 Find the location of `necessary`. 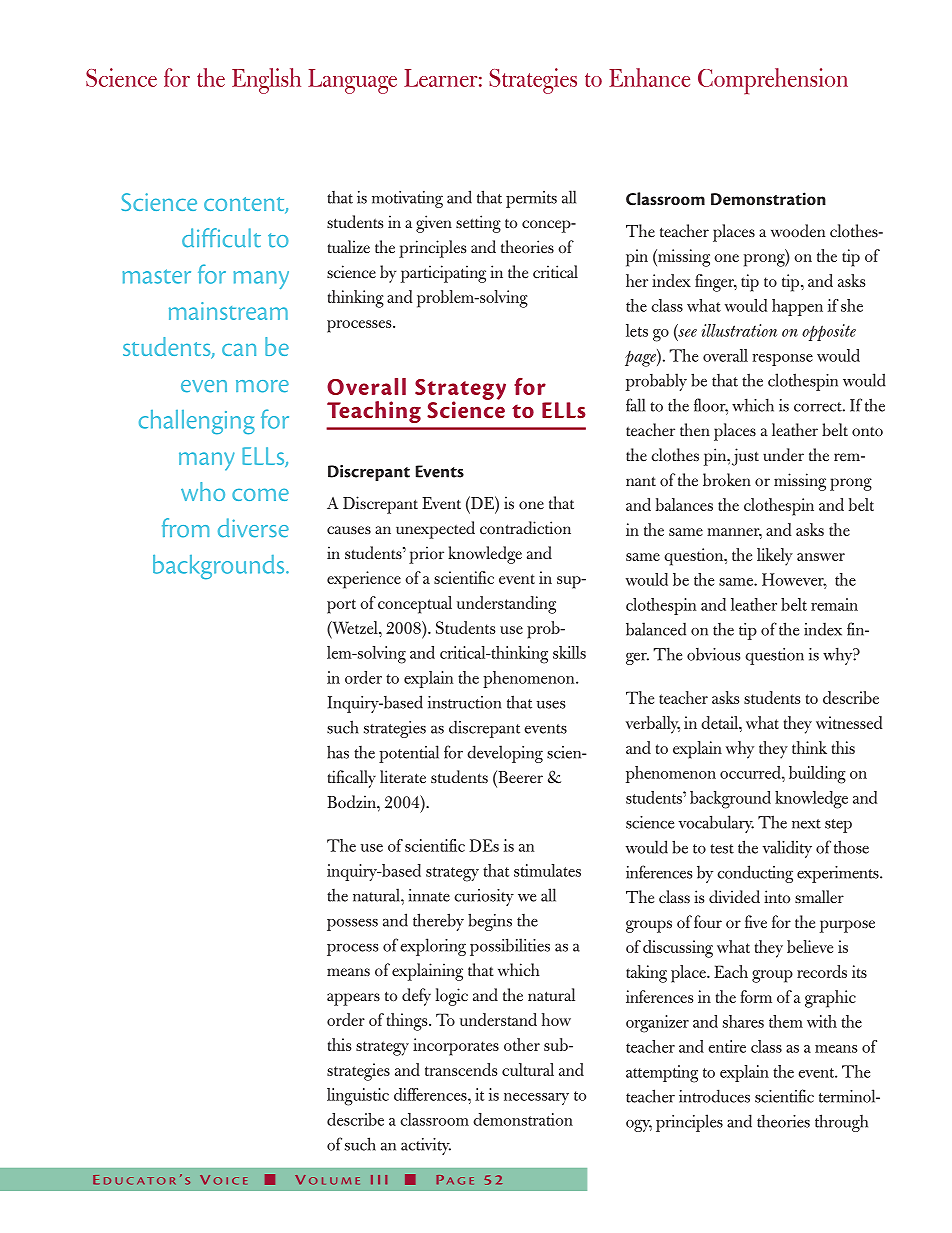

necessary is located at coordinates (536, 1099).
